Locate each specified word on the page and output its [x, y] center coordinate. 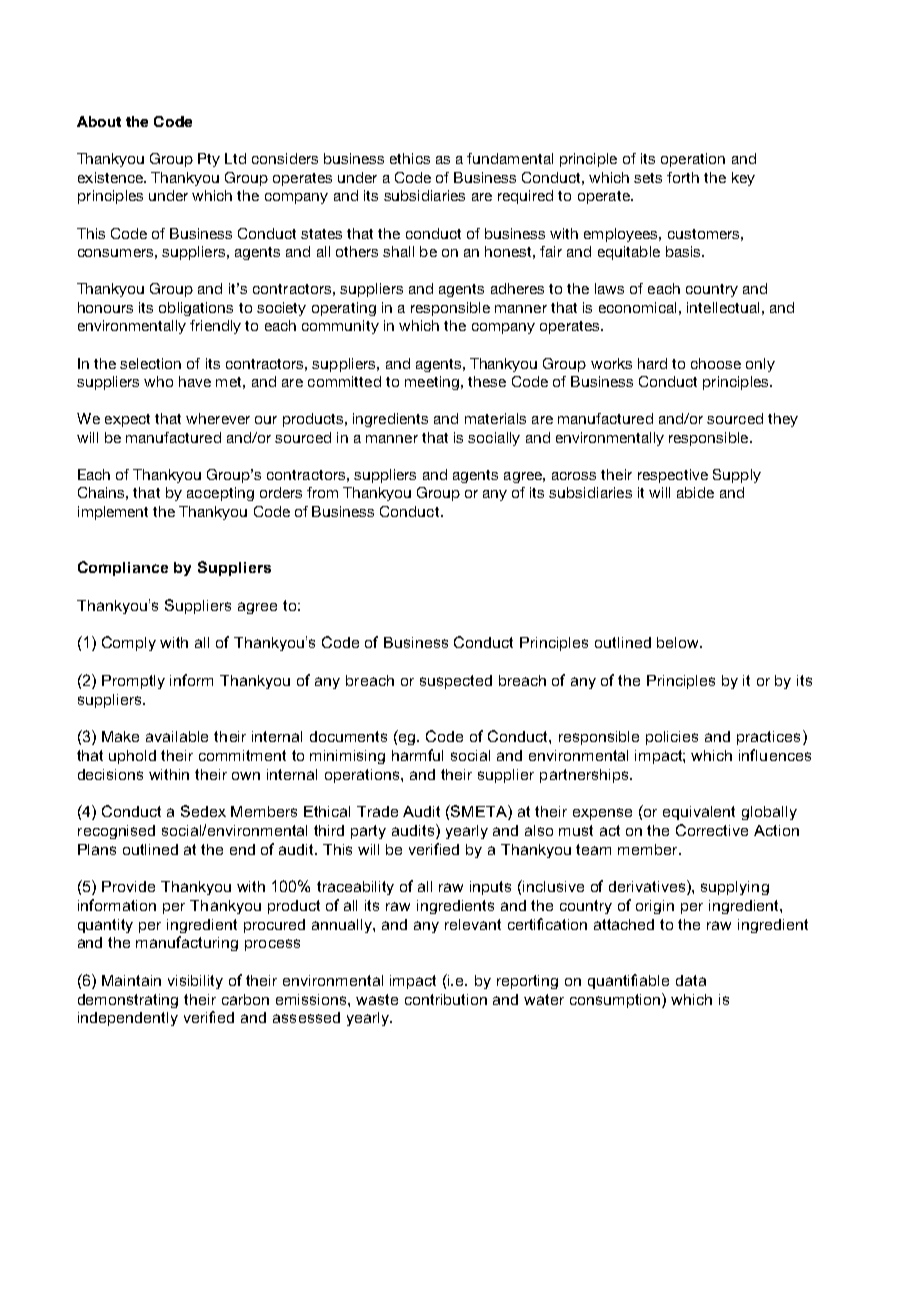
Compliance [123, 568]
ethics [410, 158]
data [691, 980]
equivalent [699, 813]
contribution [446, 999]
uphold [132, 757]
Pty [209, 160]
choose [716, 363]
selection [150, 363]
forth [683, 177]
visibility [195, 982]
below [679, 642]
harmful [417, 755]
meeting [432, 383]
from [322, 492]
